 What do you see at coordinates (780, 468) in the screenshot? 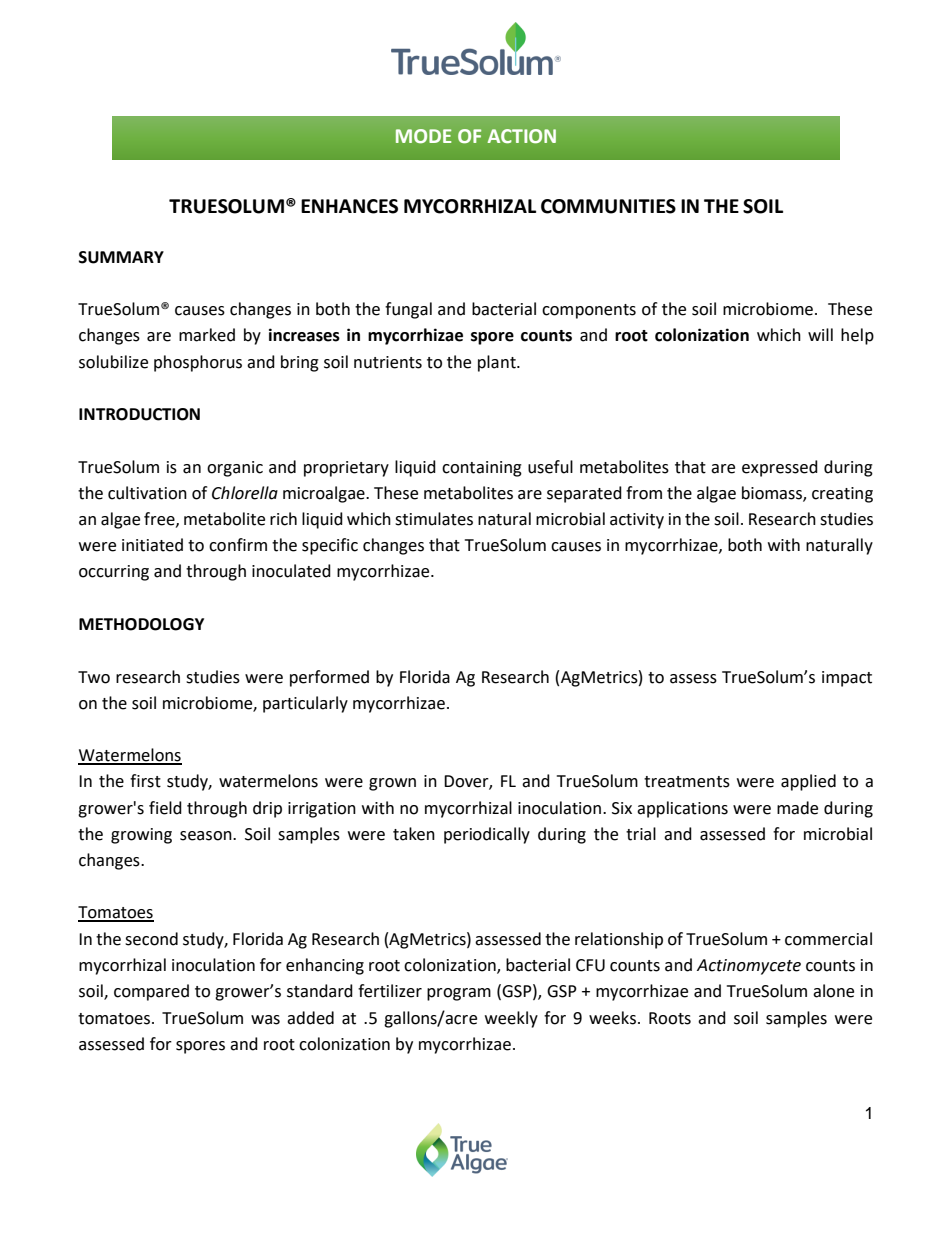
I see `expressed` at bounding box center [780, 468].
